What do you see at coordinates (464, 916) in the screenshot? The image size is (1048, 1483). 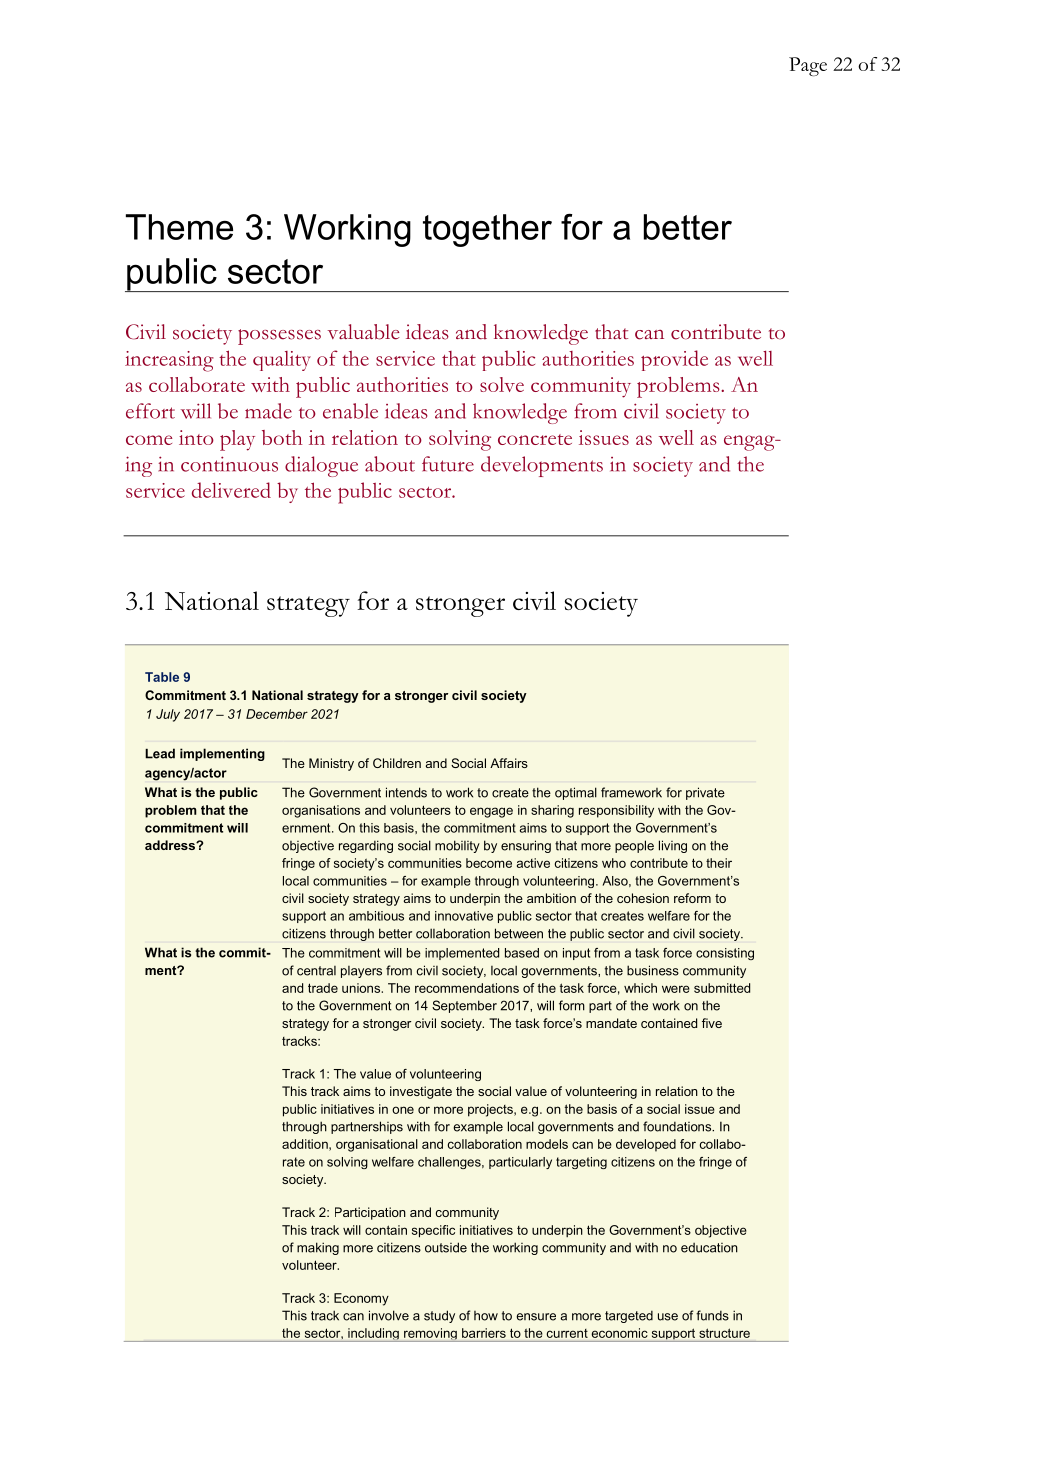 I see `innovative` at bounding box center [464, 916].
